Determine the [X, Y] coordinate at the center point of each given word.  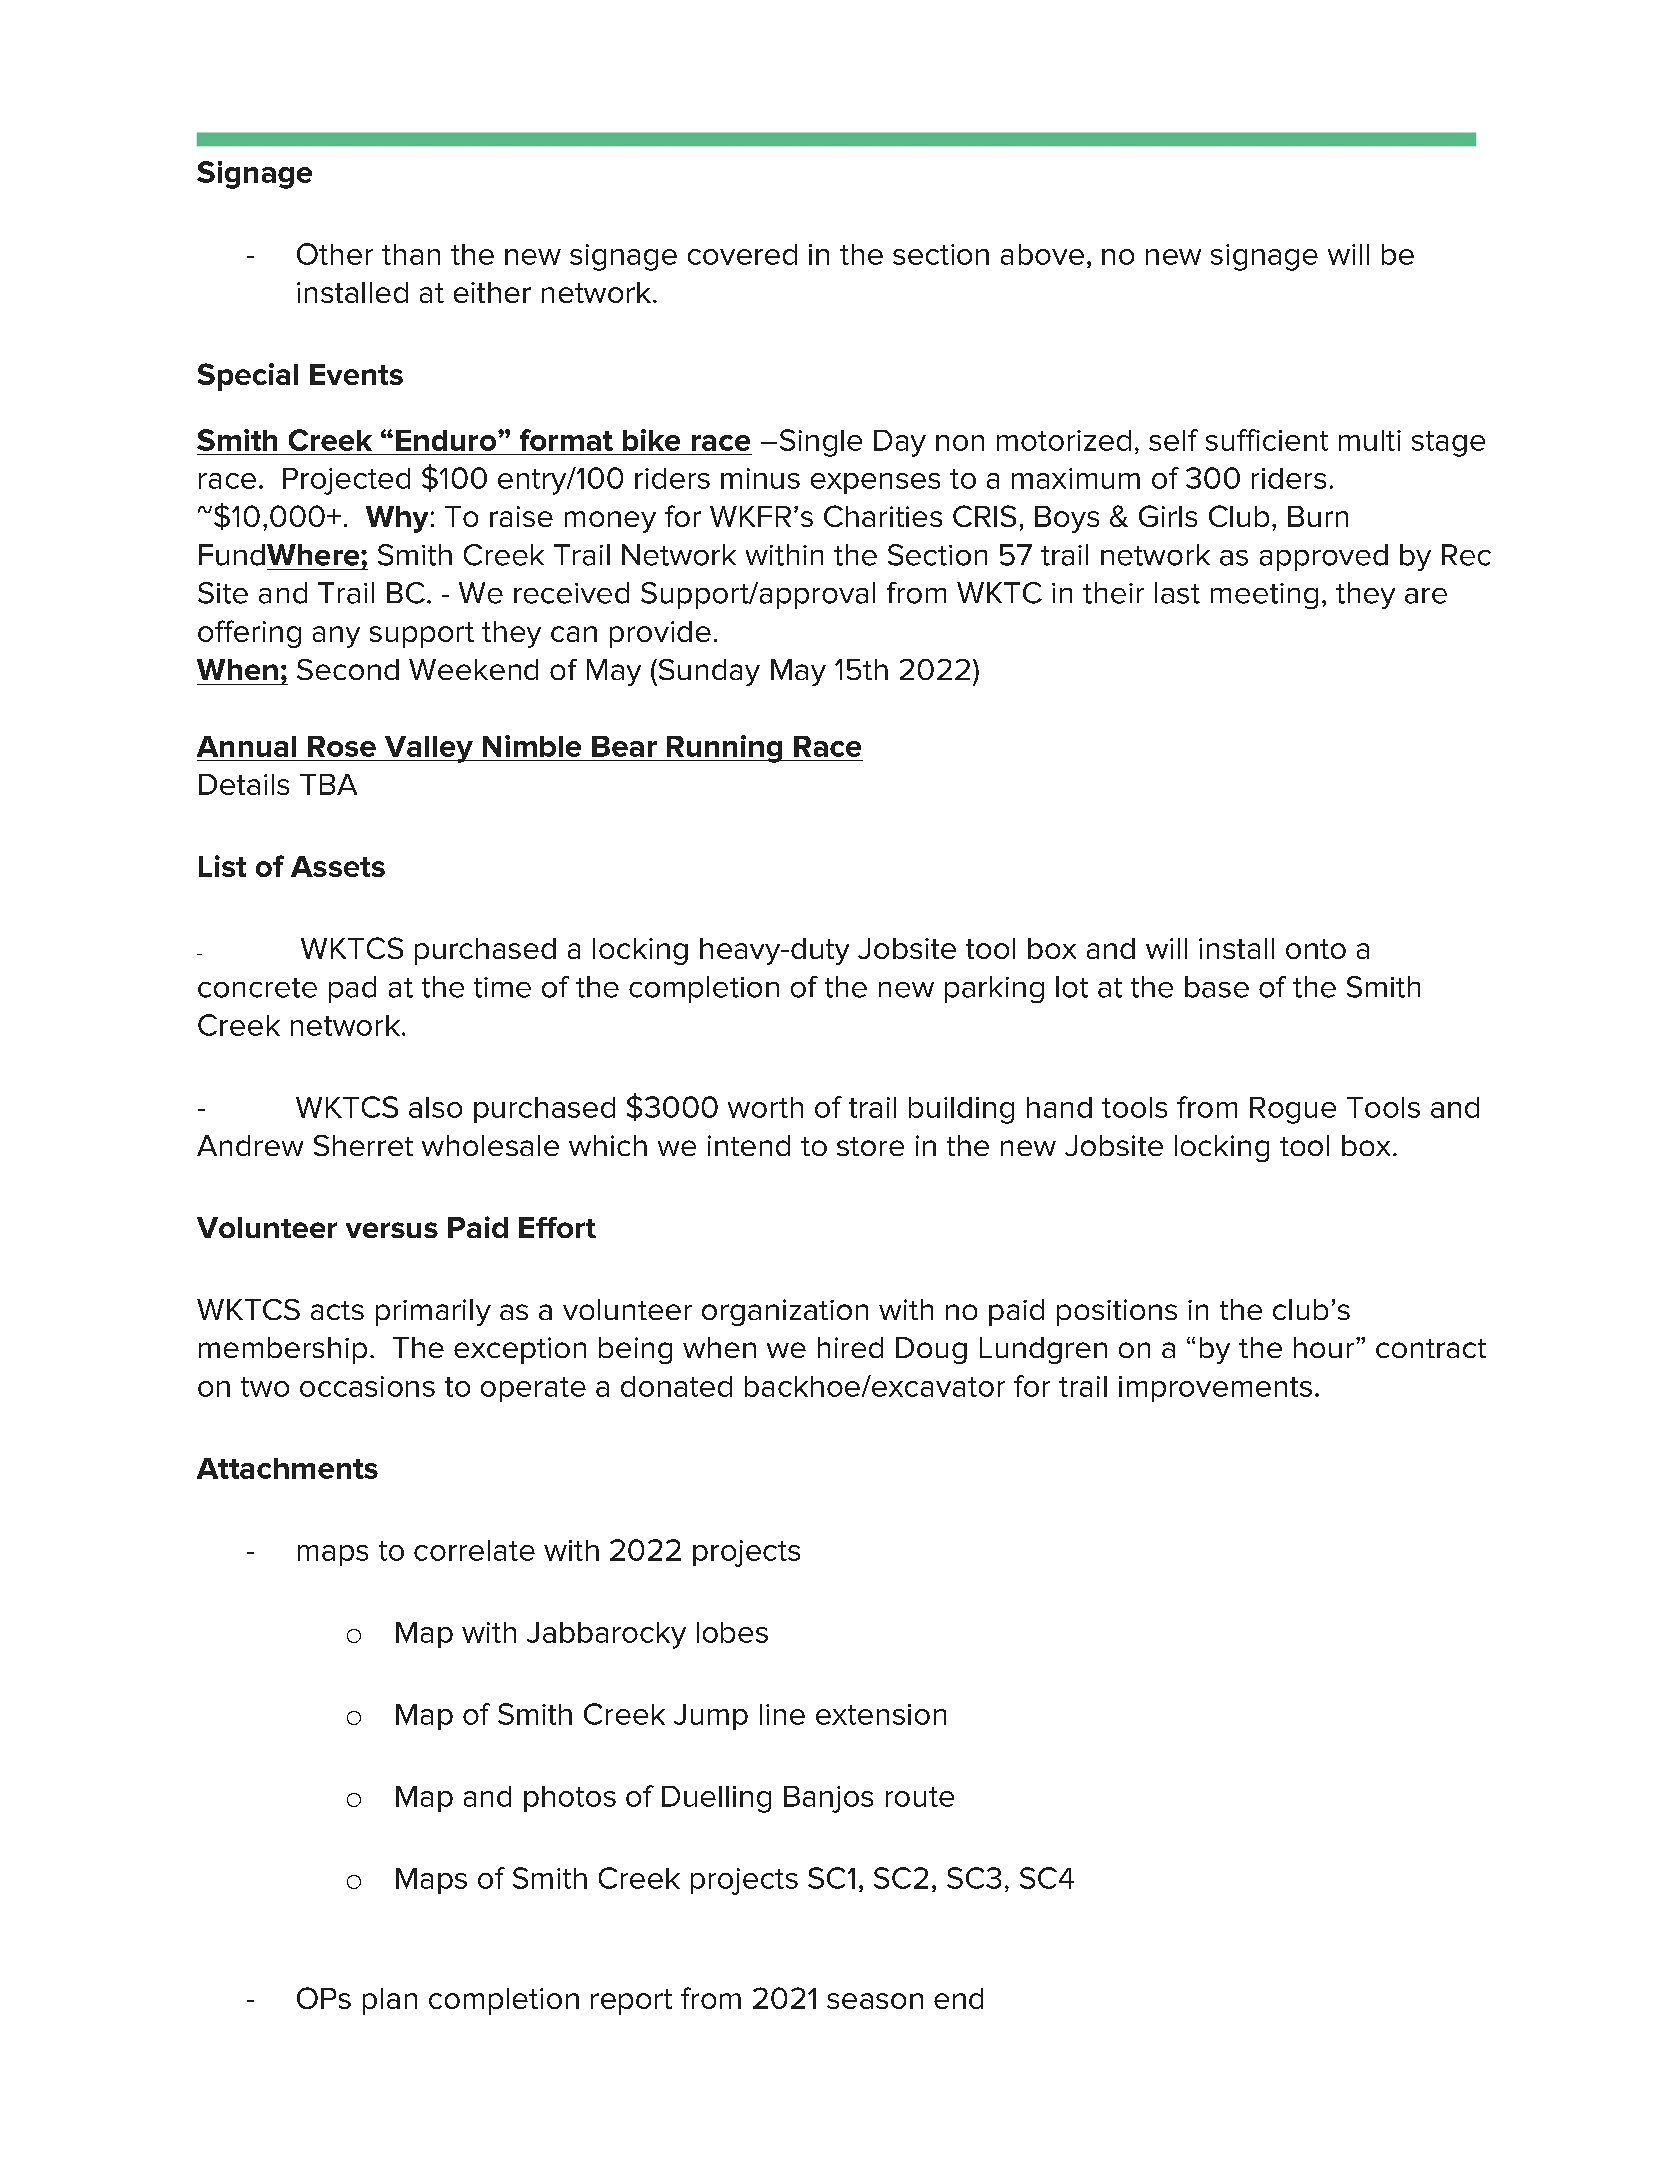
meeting [1264, 596]
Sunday [708, 672]
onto [1316, 949]
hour [1324, 1347]
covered [742, 254]
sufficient [1267, 440]
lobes [732, 1632]
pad [352, 989]
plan [390, 2001]
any [336, 637]
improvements [1215, 1389]
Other [335, 254]
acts [337, 1310]
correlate [474, 1550]
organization [785, 1312]
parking [994, 989]
